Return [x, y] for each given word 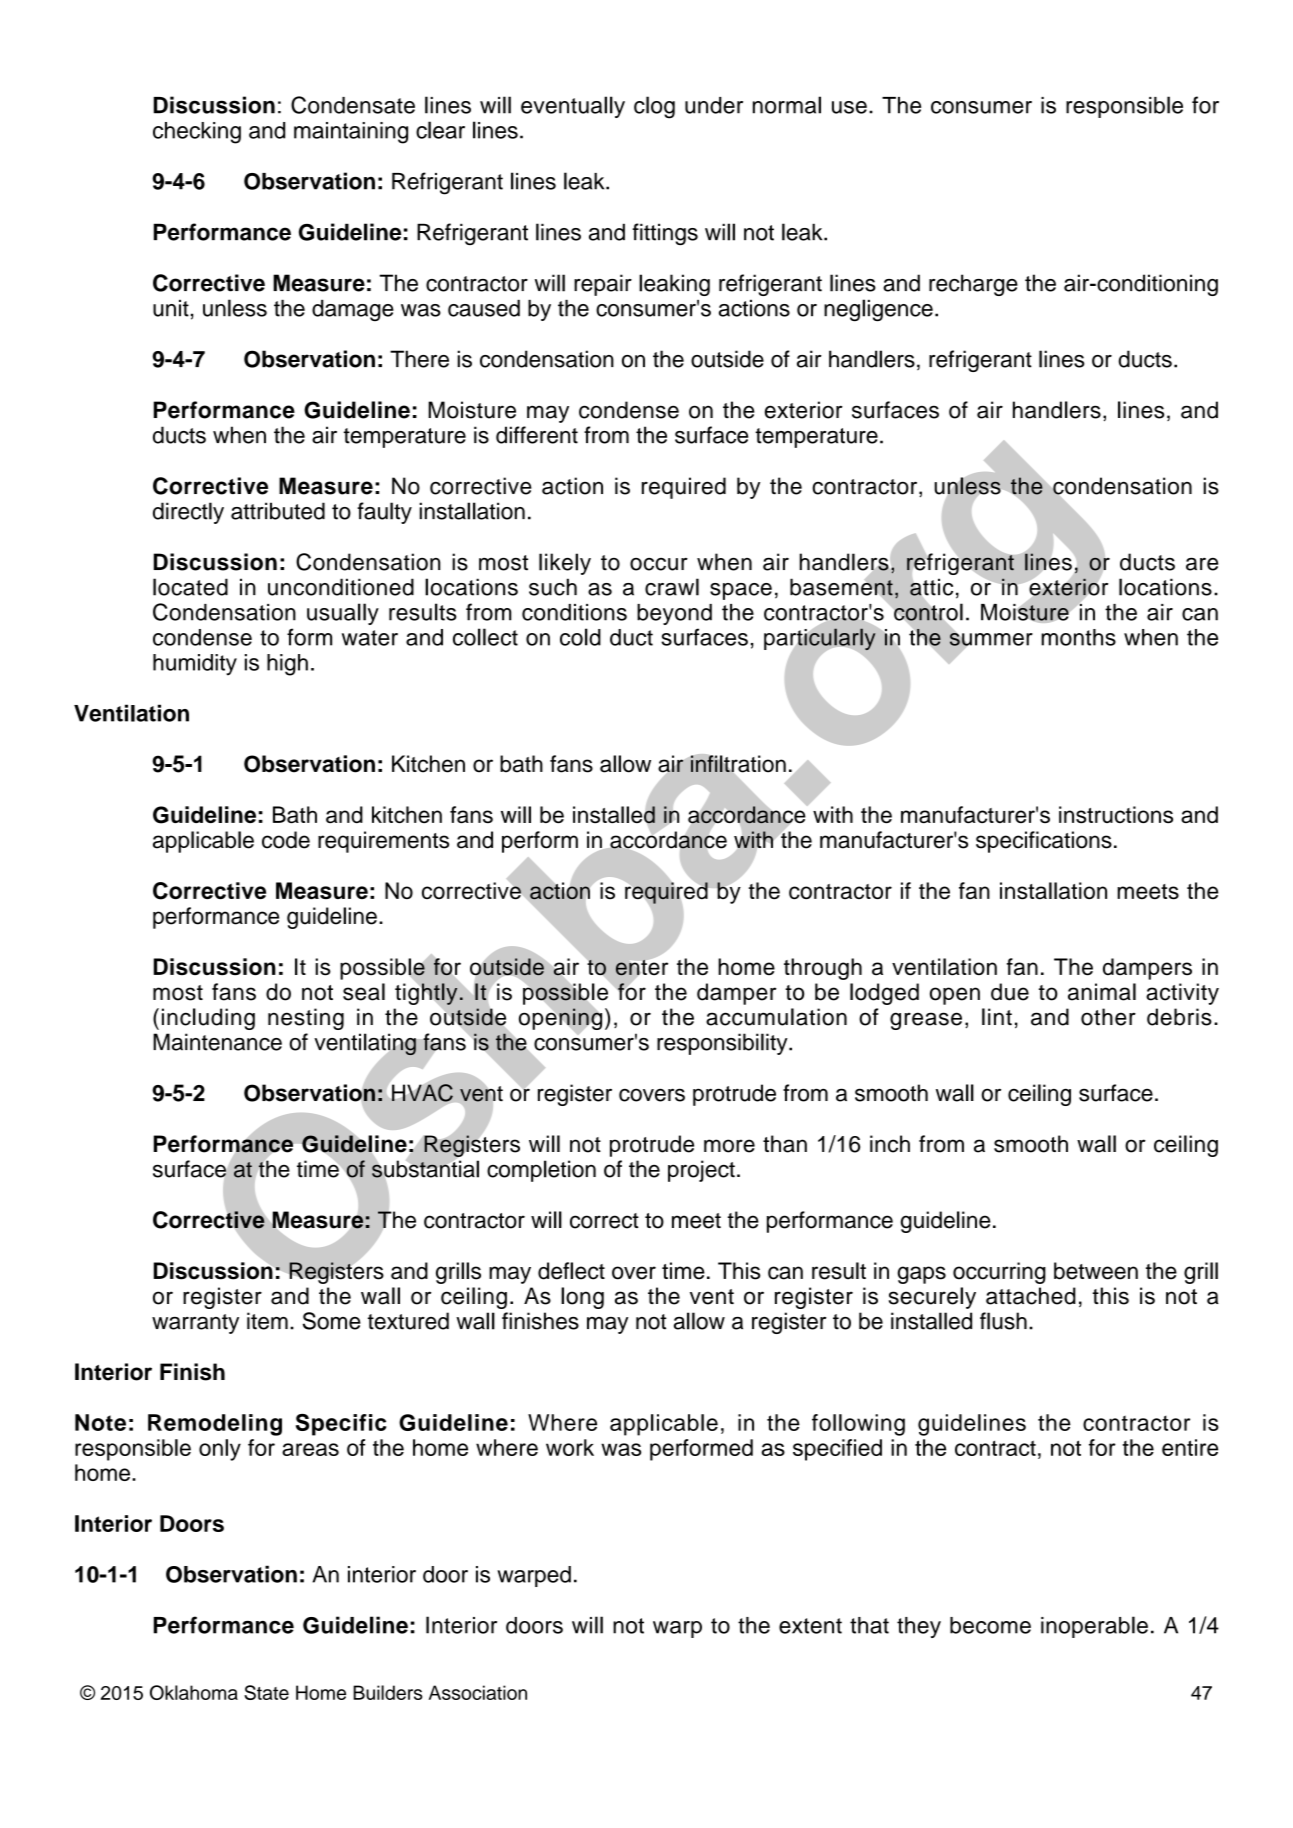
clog [654, 107]
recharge [973, 285]
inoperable [1094, 1627]
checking [197, 133]
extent [810, 1626]
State [266, 1692]
